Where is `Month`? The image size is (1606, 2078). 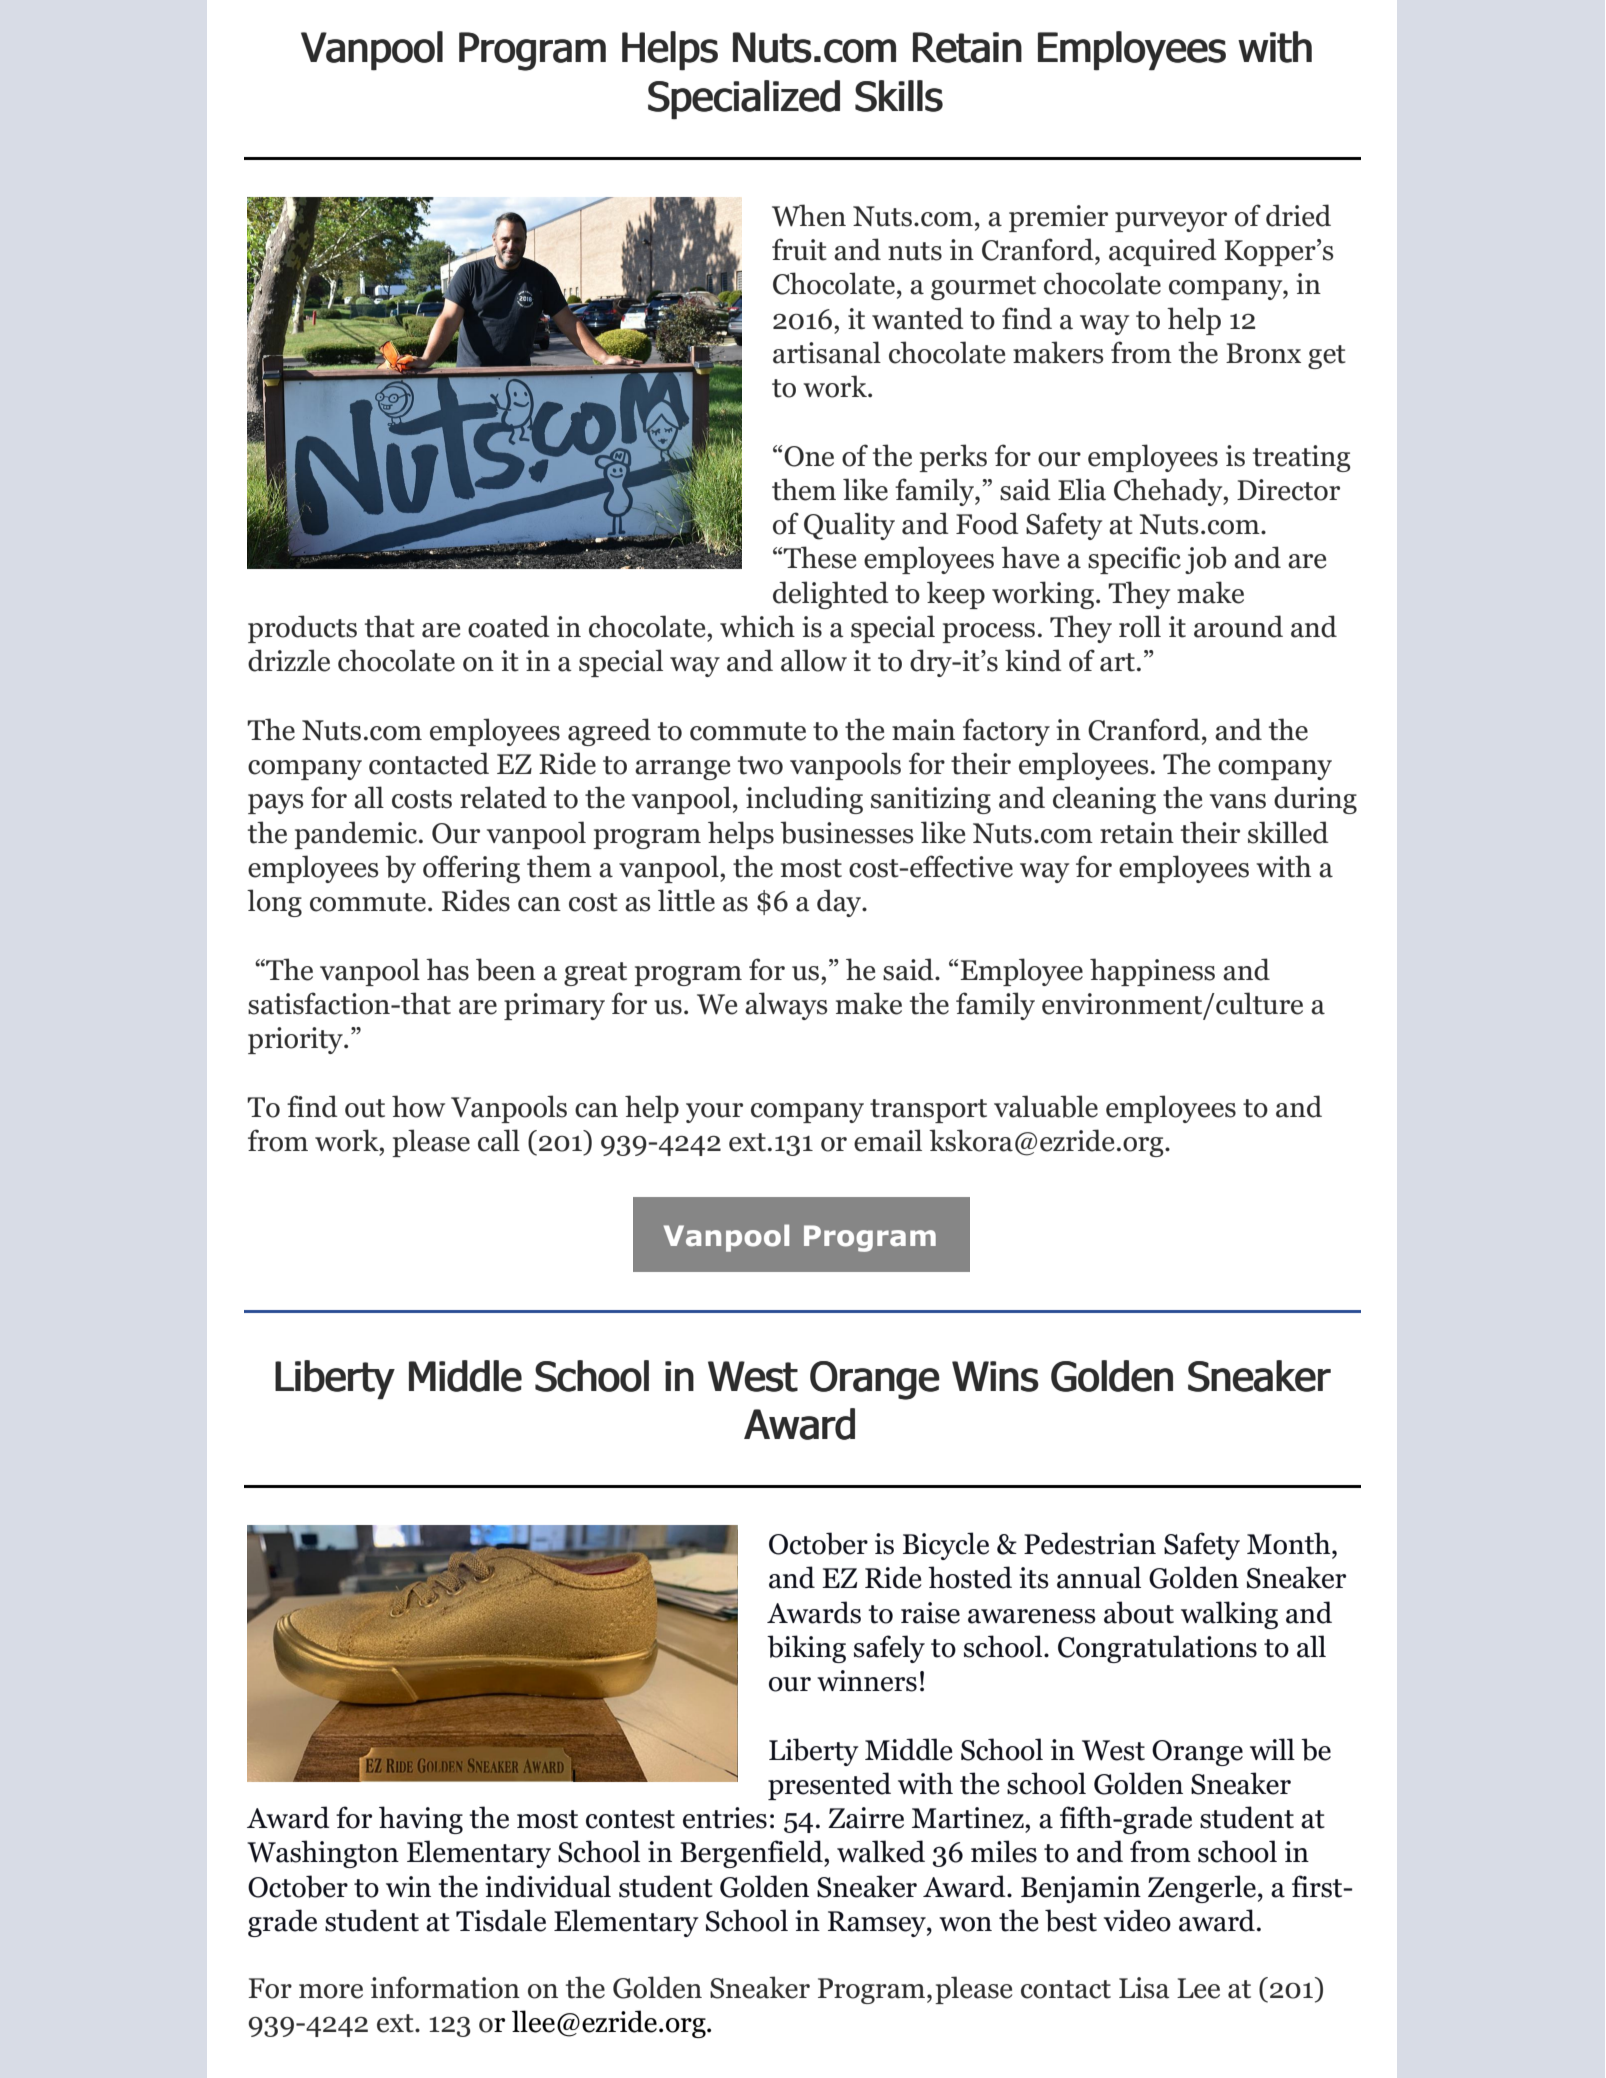 Month is located at coordinates (1290, 1543).
